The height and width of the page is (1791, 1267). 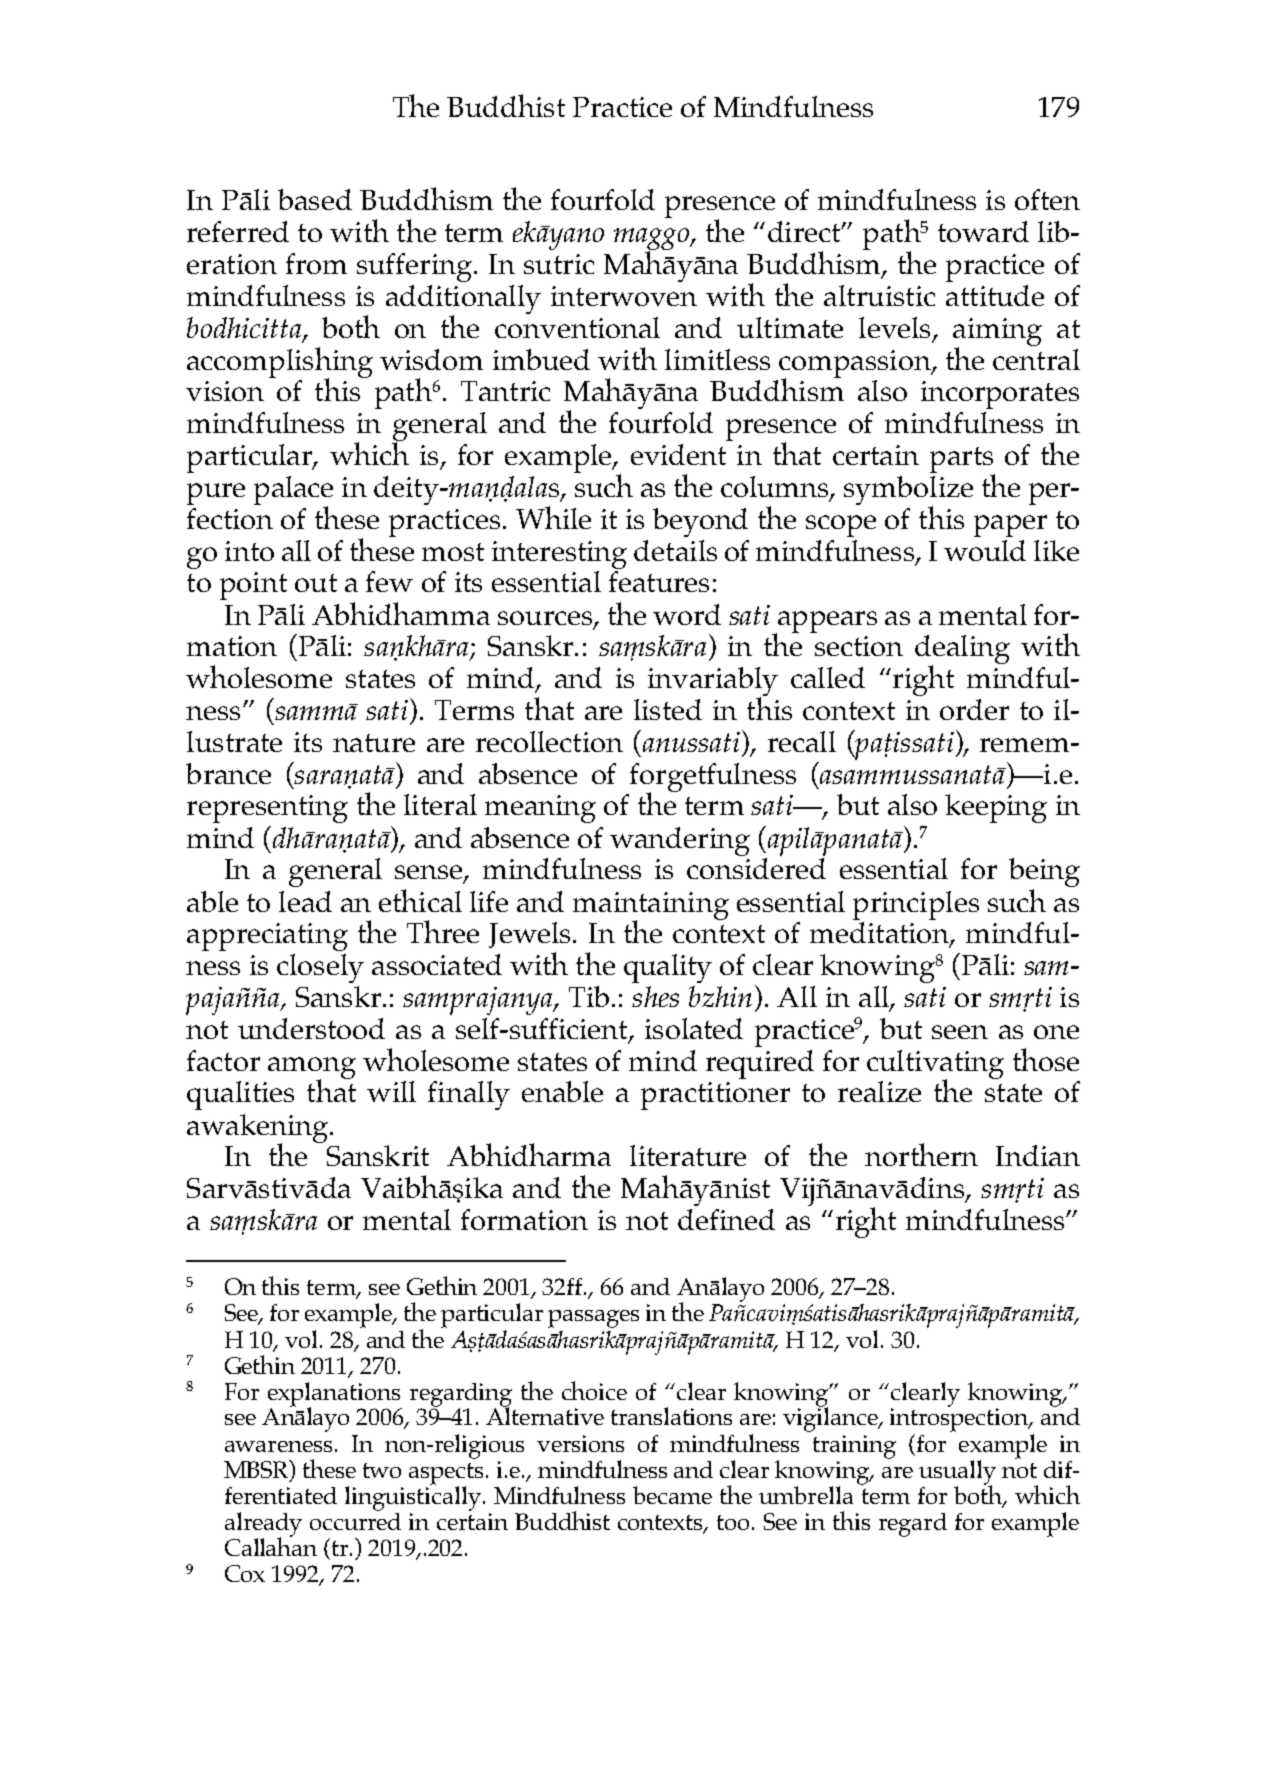 I want to click on occurred, so click(x=355, y=1520).
